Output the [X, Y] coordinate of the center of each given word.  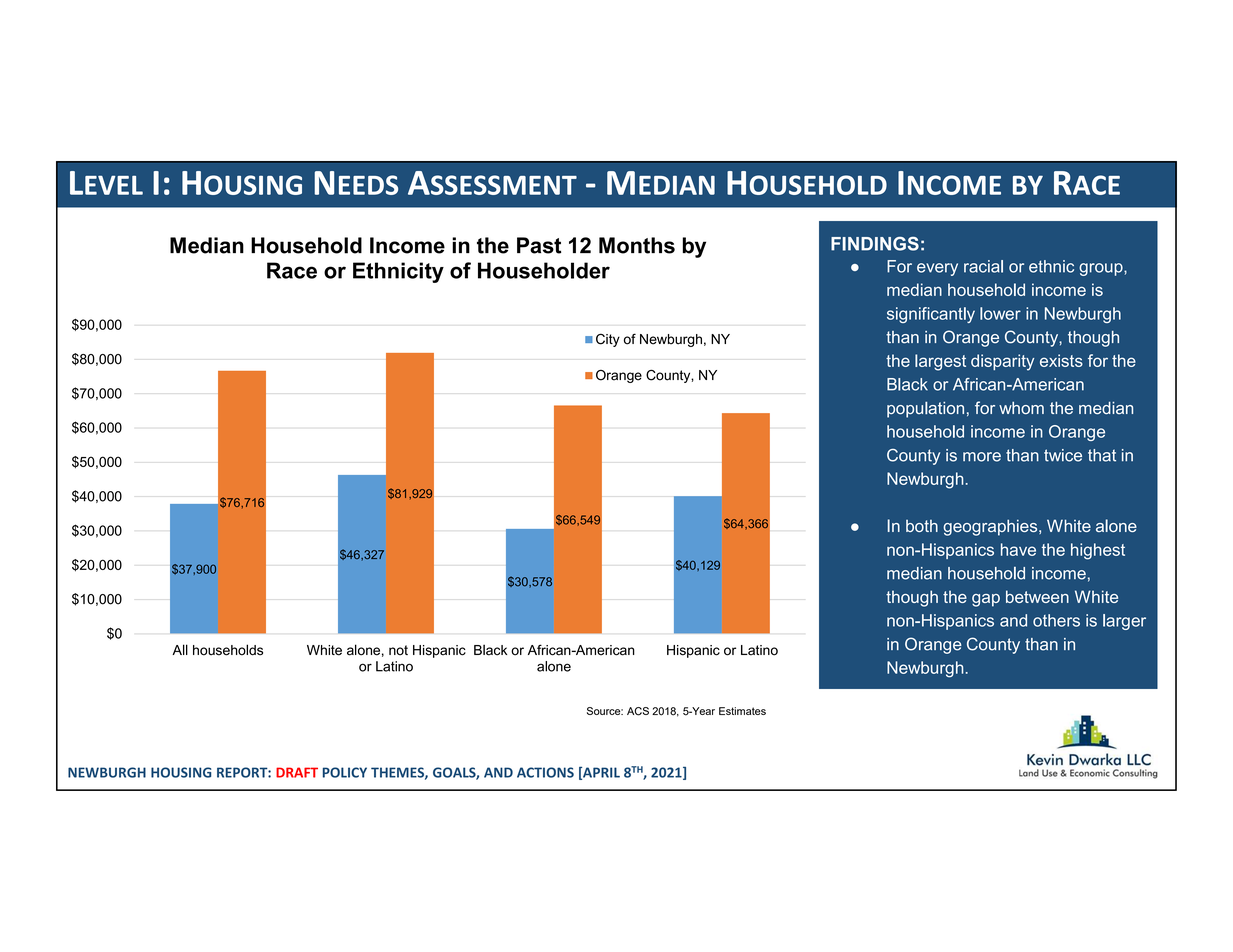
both [922, 526]
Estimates [742, 711]
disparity [1002, 362]
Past [539, 245]
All [180, 649]
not [398, 650]
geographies [991, 527]
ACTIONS [545, 772]
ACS [638, 711]
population [925, 410]
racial [983, 266]
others [1056, 620]
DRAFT [297, 772]
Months [637, 245]
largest [940, 362]
